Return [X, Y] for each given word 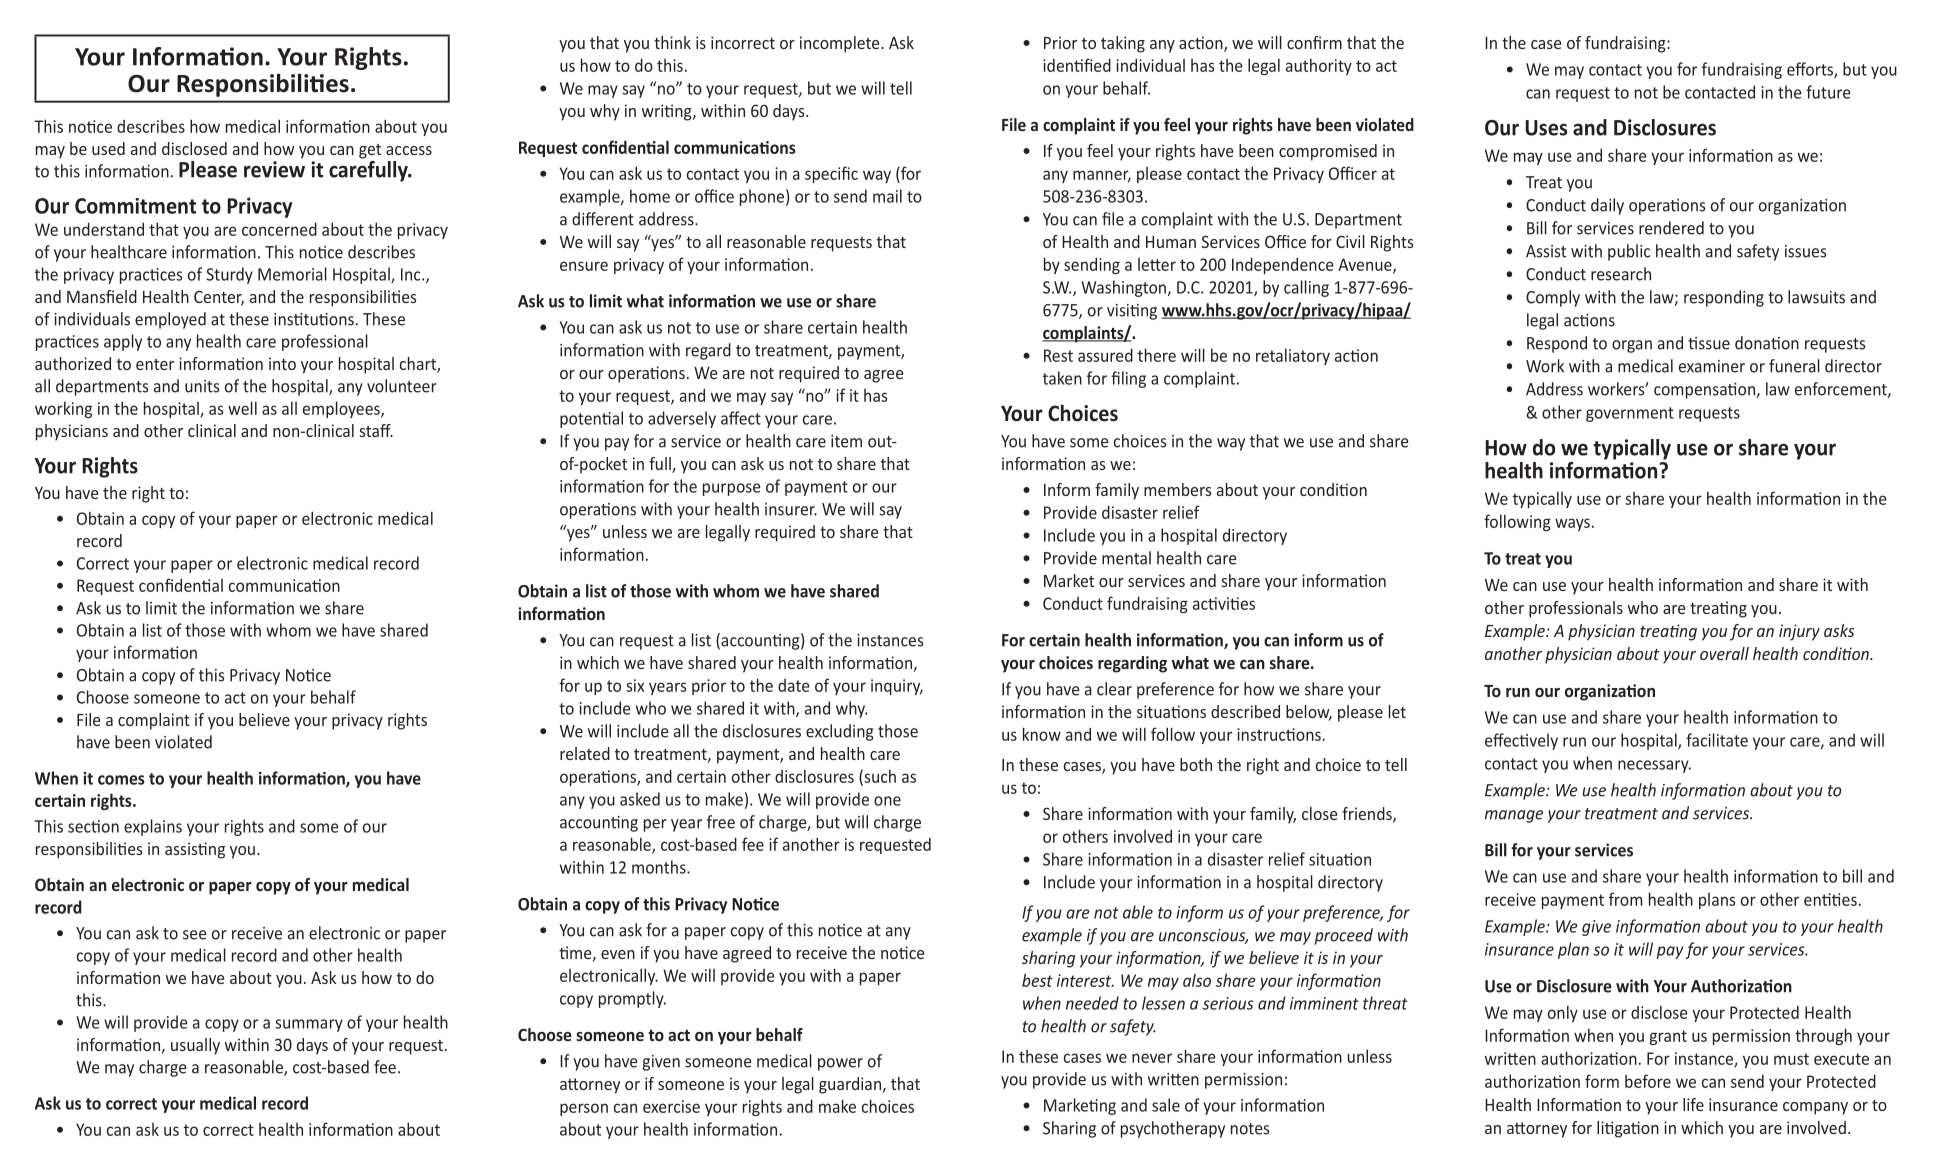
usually [195, 1046]
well [242, 408]
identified [1077, 65]
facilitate [1717, 740]
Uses [1546, 128]
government [1630, 414]
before [1648, 1081]
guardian [850, 1085]
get [370, 151]
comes [121, 780]
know [1042, 734]
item [846, 441]
